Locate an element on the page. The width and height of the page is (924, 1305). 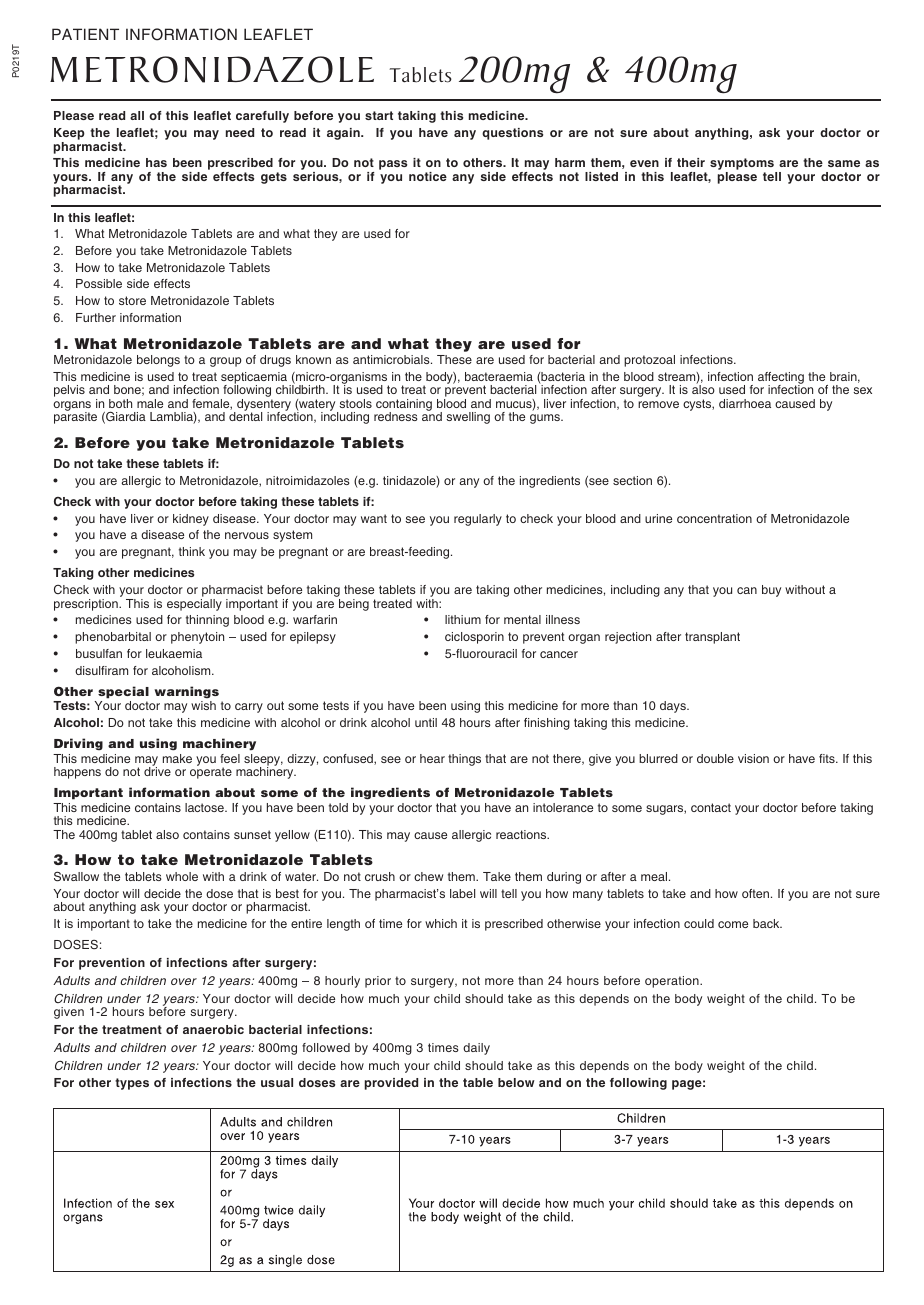
regularly is located at coordinates (478, 520).
